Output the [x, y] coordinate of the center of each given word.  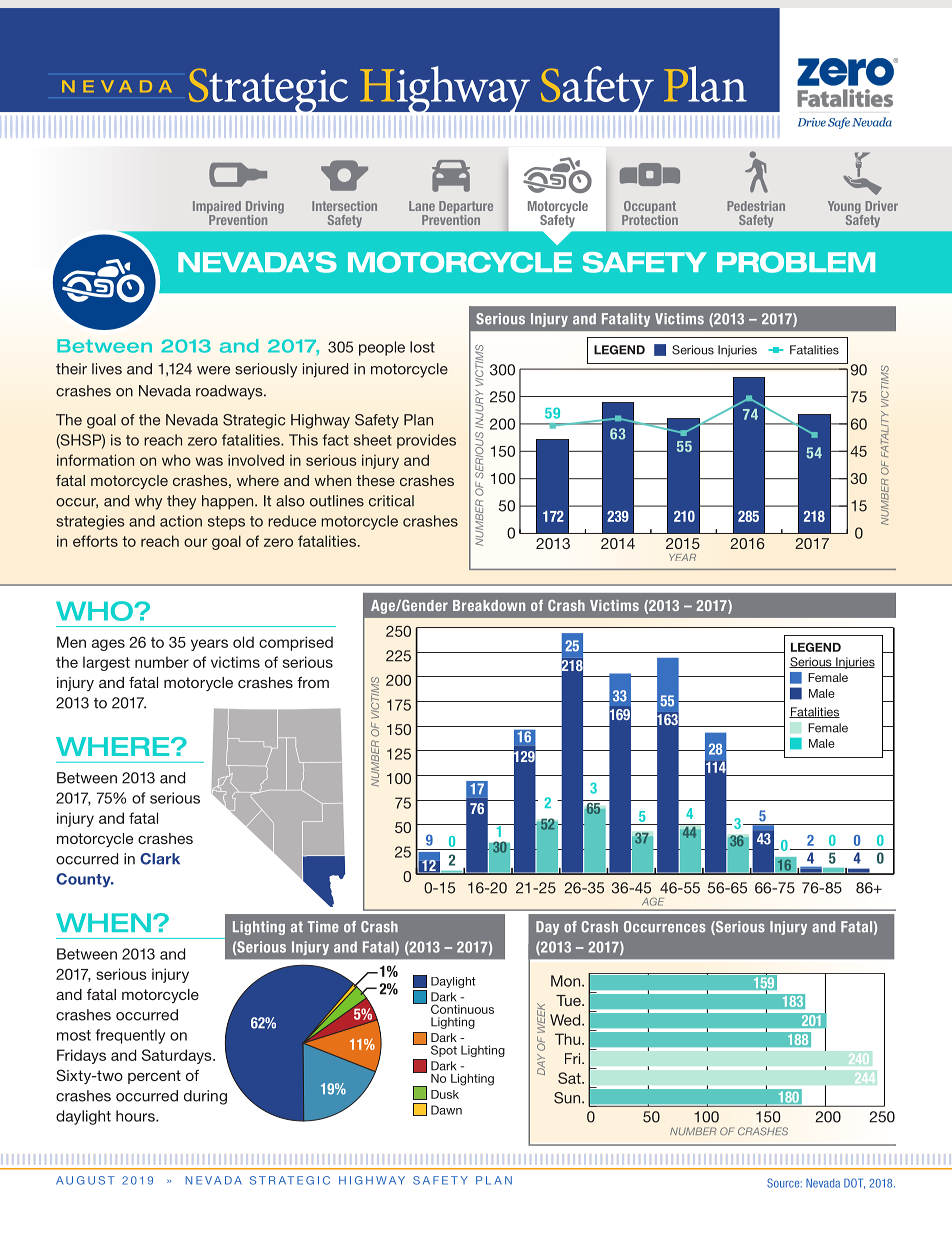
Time [323, 927]
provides [426, 441]
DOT [854, 1183]
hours [136, 1116]
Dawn [446, 1110]
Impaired [217, 208]
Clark [160, 859]
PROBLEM [796, 262]
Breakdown [489, 605]
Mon [567, 981]
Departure [466, 208]
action [181, 521]
